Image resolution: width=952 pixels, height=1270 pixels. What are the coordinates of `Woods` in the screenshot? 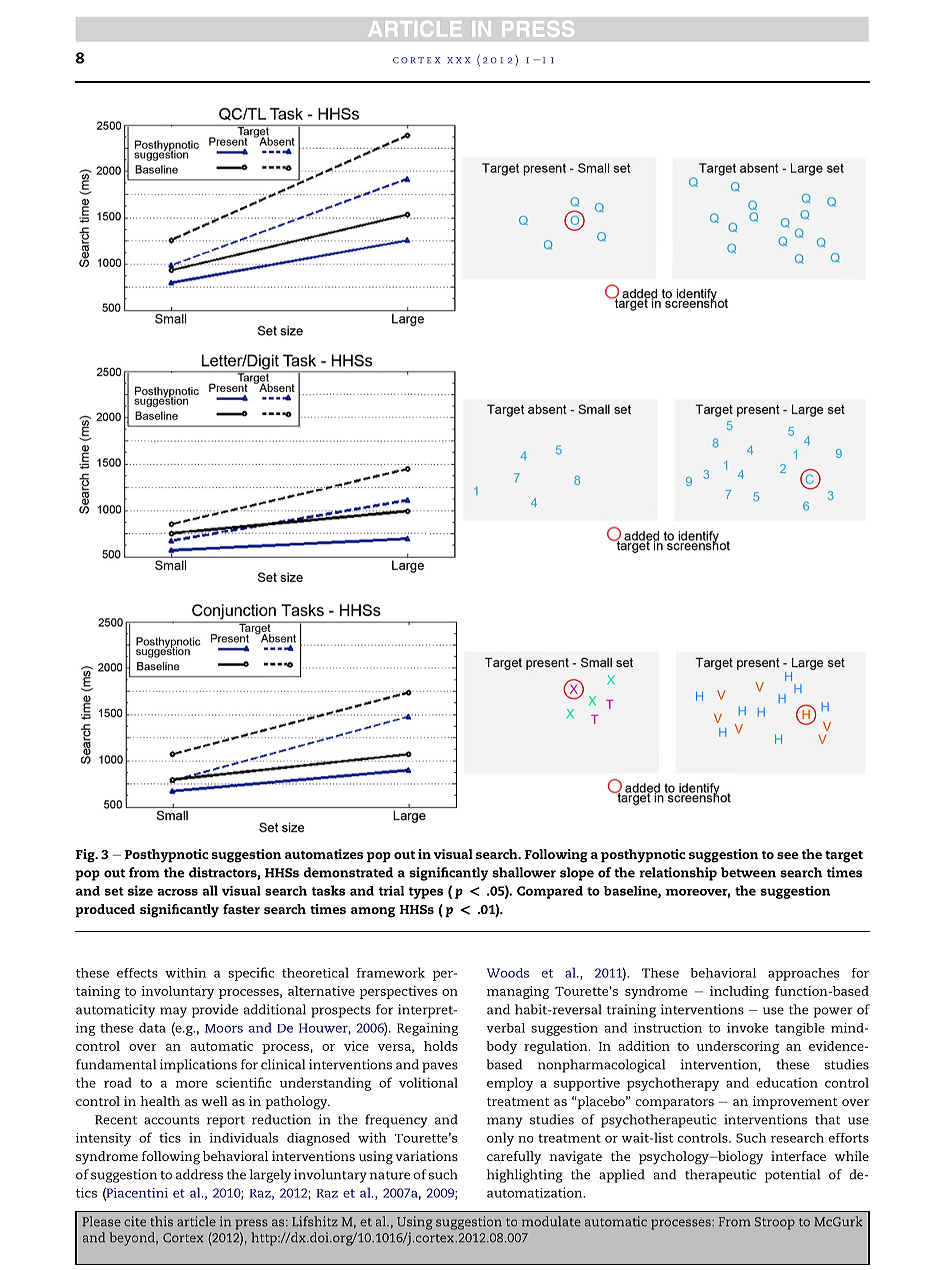 It's located at (508, 973).
